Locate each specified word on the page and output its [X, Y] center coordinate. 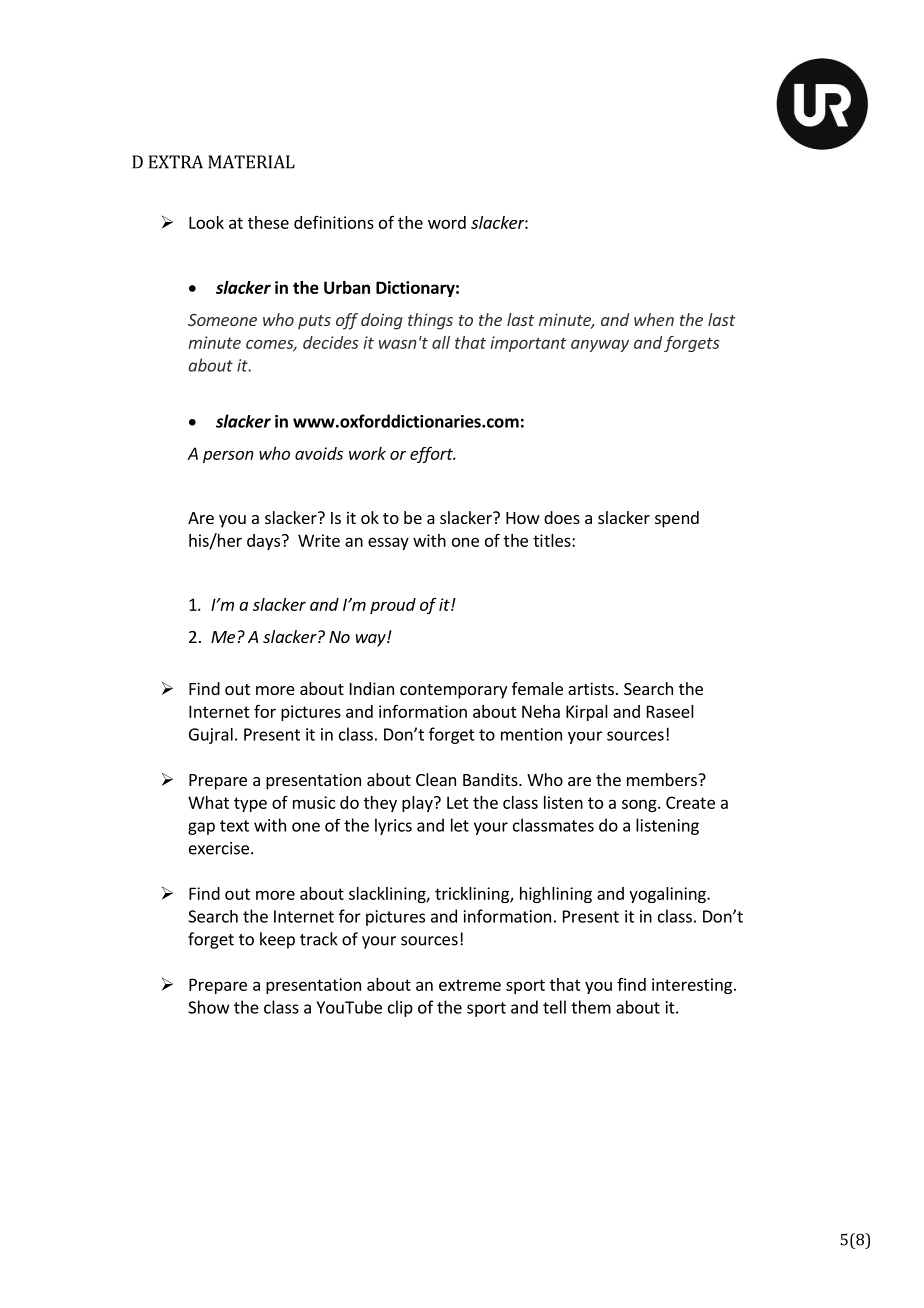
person [228, 457]
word [447, 222]
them [591, 1007]
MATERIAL [251, 162]
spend [677, 519]
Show [209, 1007]
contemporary [453, 691]
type [250, 804]
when [654, 319]
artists [591, 688]
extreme [470, 985]
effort [432, 455]
